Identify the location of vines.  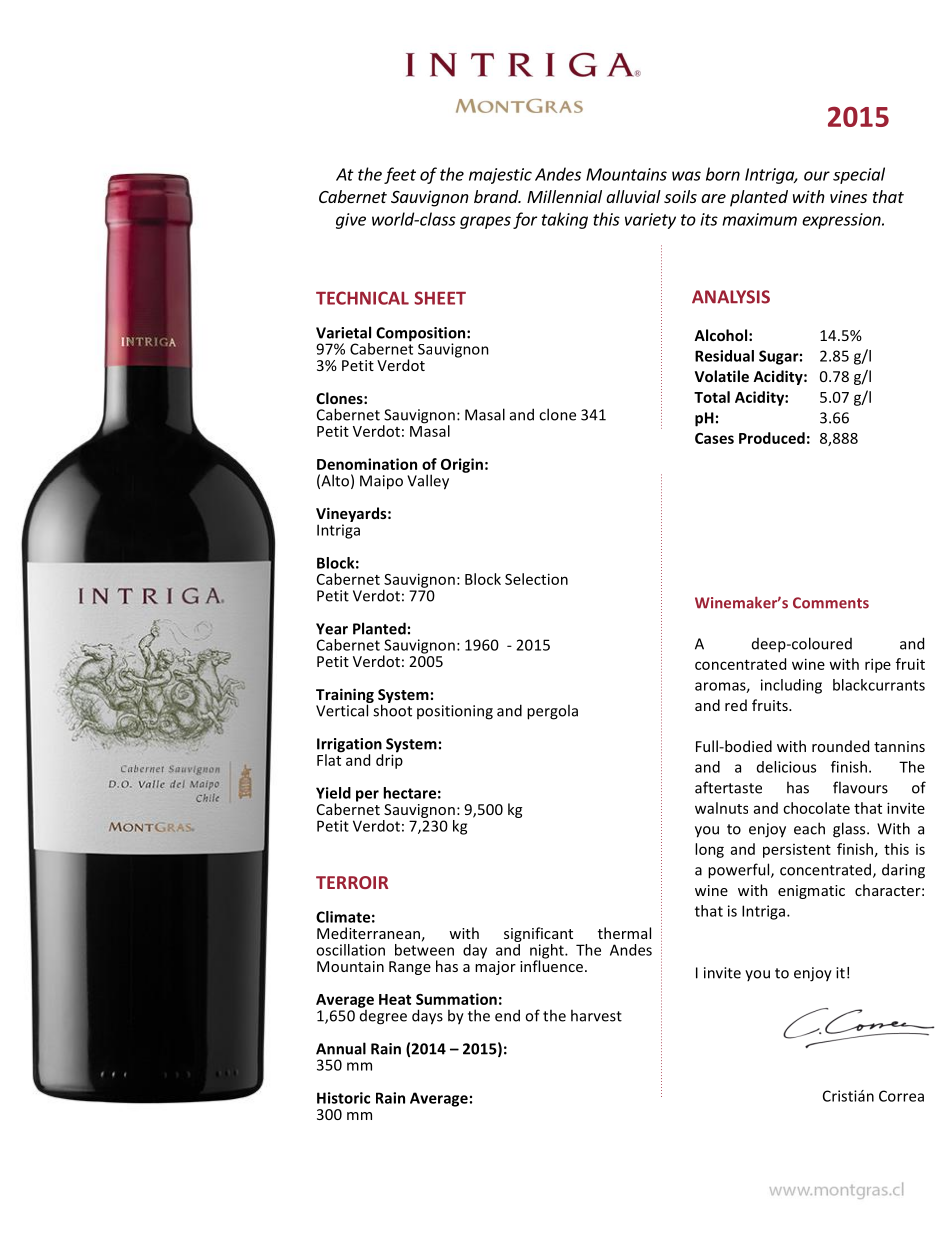
(848, 196).
